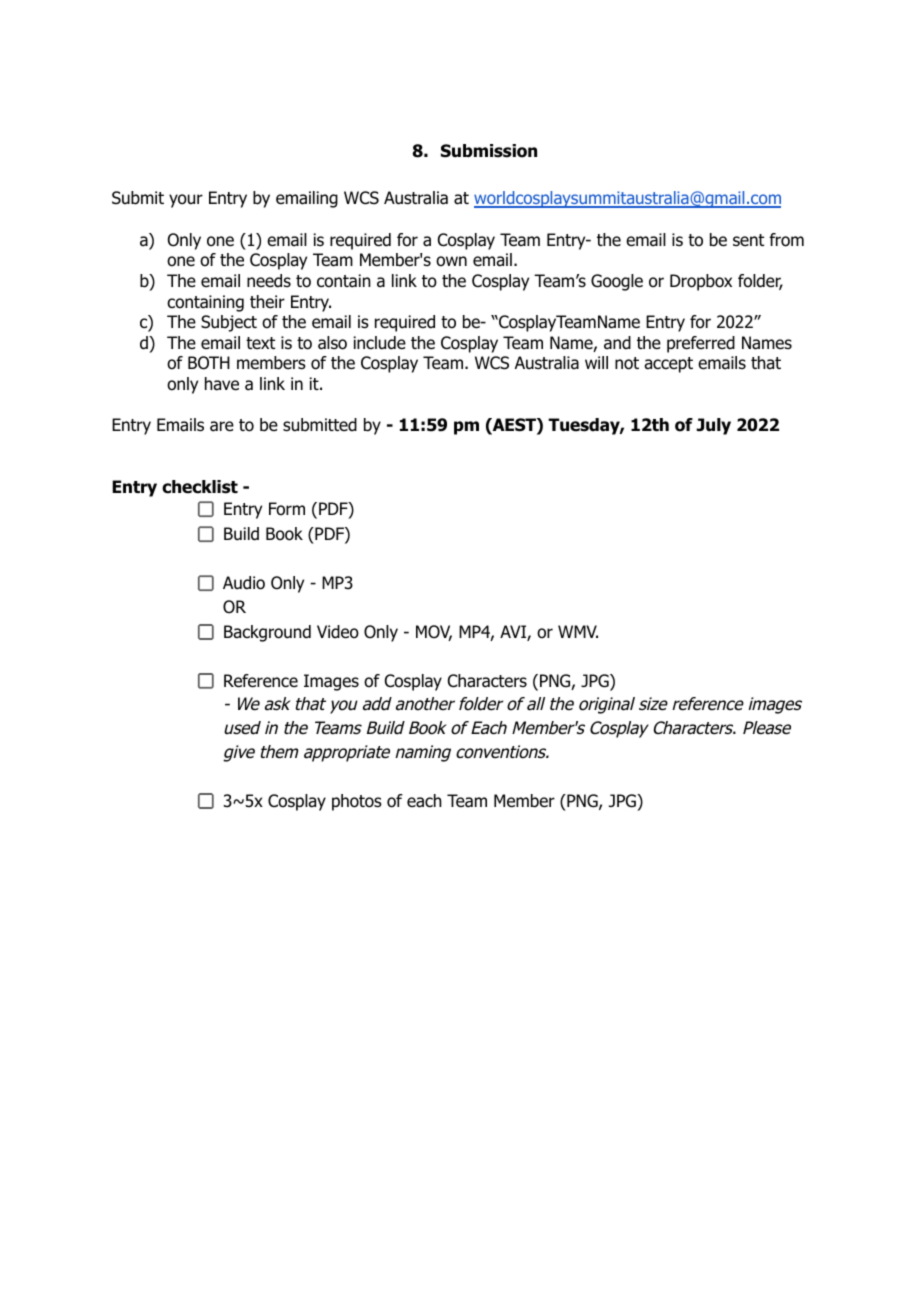 The height and width of the document is (1307, 924). Describe the element at coordinates (379, 343) in the document. I see `include` at that location.
